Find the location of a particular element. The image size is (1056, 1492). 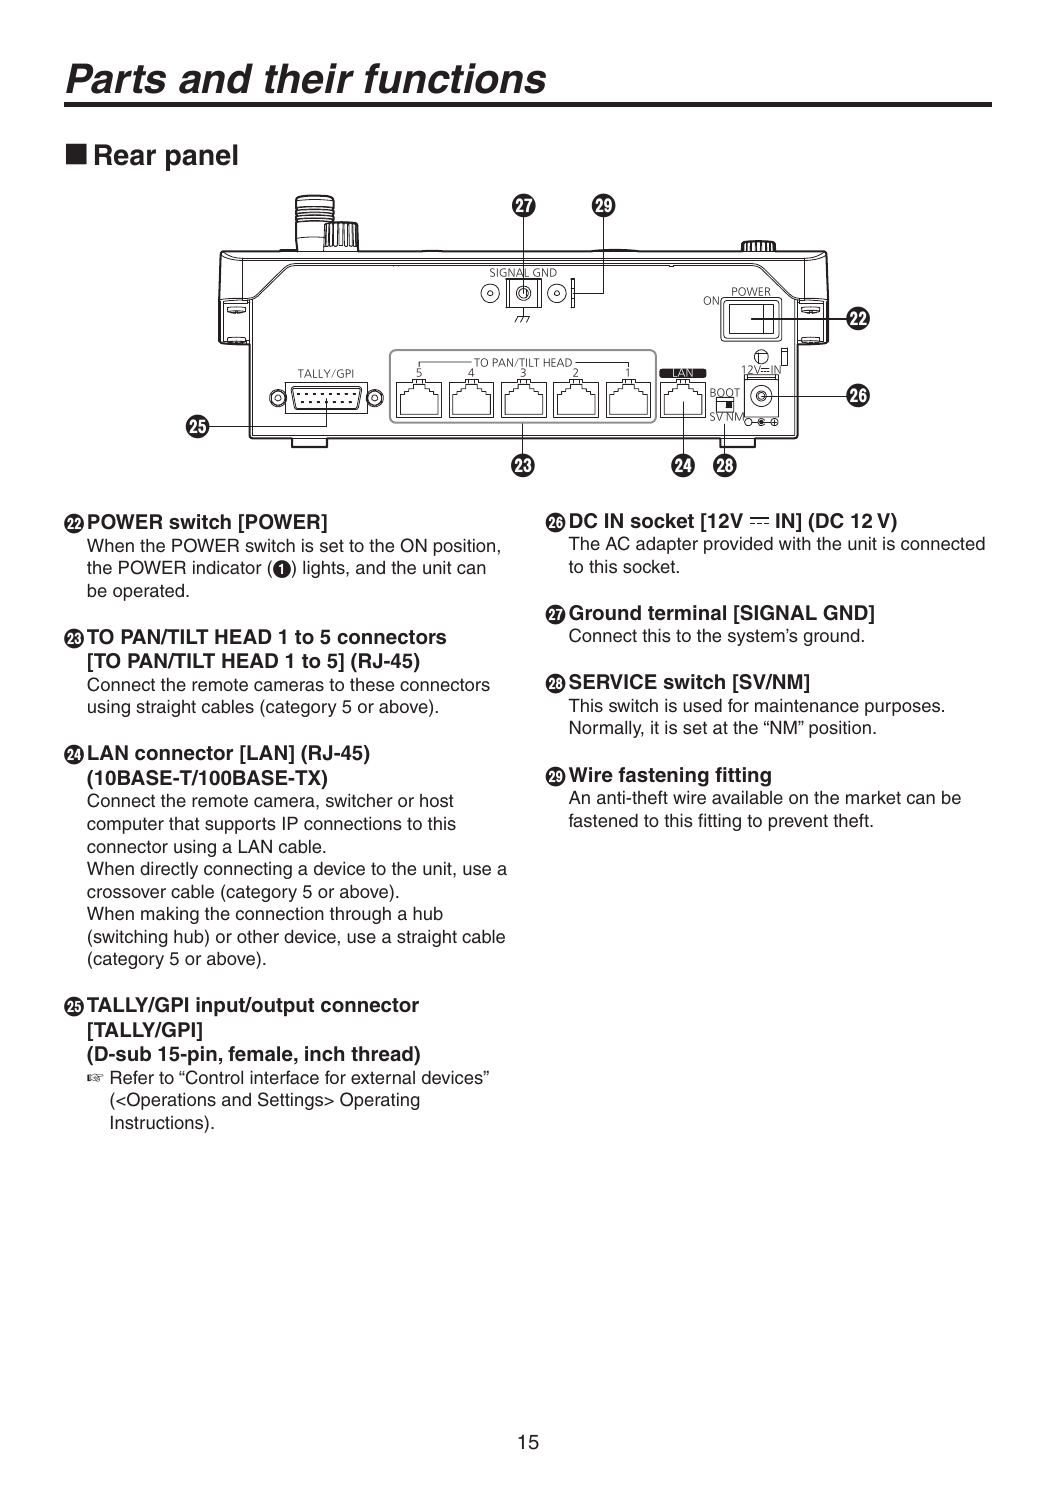

with is located at coordinates (795, 543).
